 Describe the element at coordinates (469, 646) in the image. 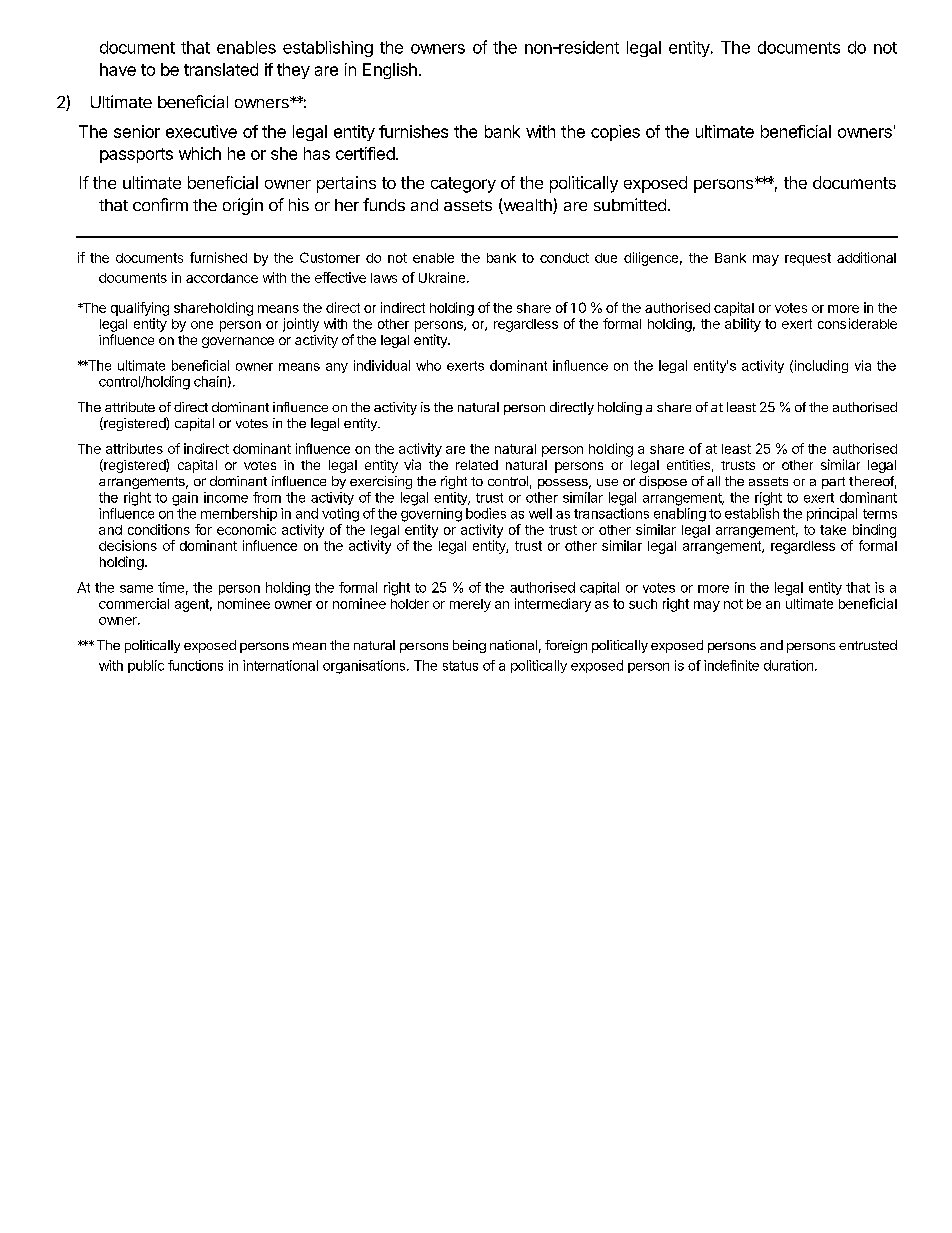

I see `being` at that location.
